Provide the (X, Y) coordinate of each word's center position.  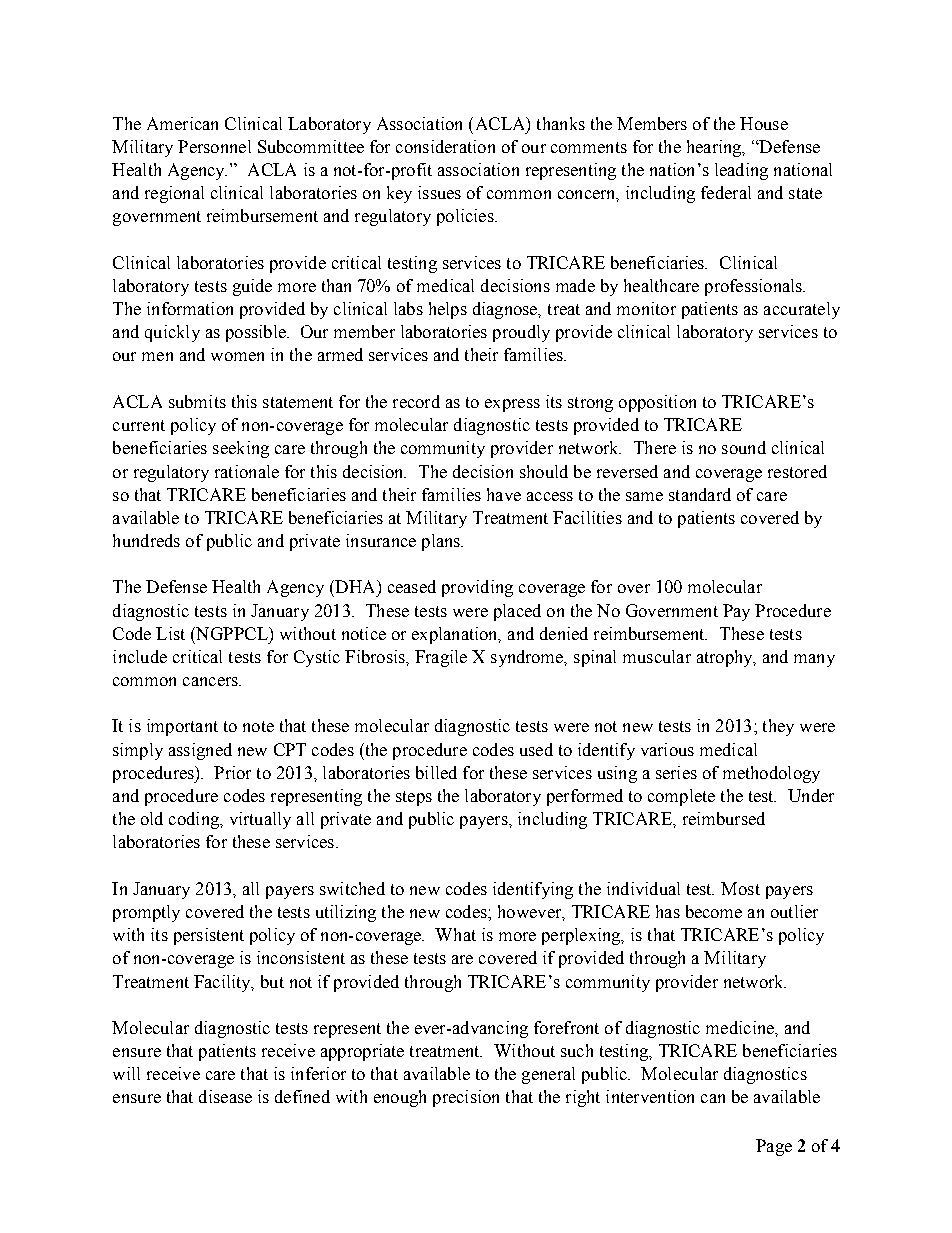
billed (436, 772)
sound (744, 447)
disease (225, 1096)
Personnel (214, 146)
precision (466, 1098)
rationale (247, 471)
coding (195, 820)
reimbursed (724, 818)
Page (774, 1147)
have (504, 494)
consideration (445, 146)
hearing (715, 148)
